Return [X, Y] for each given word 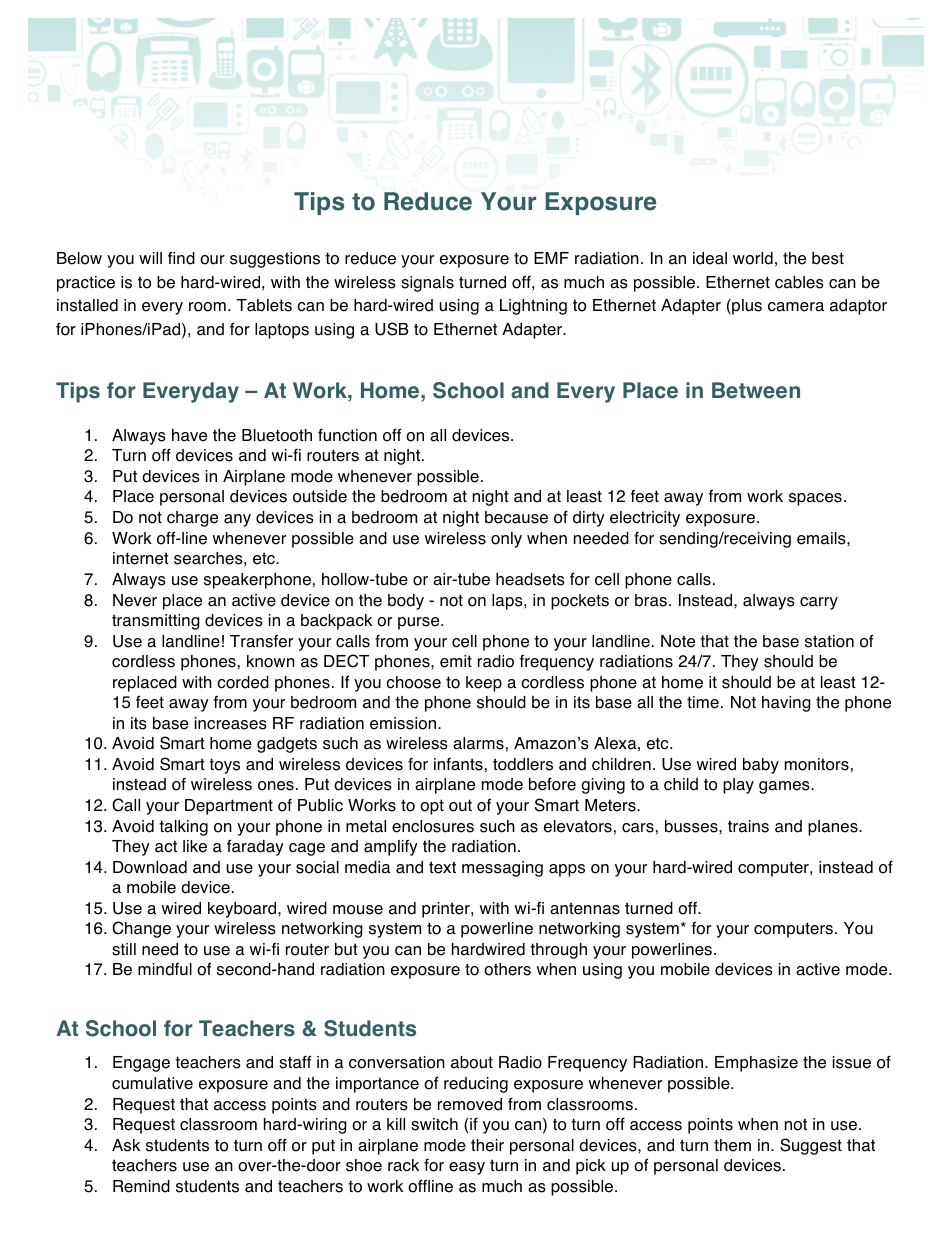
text [442, 867]
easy [467, 1168]
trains [748, 826]
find [181, 258]
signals [427, 284]
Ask [126, 1145]
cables [799, 282]
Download [150, 867]
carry [819, 603]
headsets [530, 579]
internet [141, 558]
